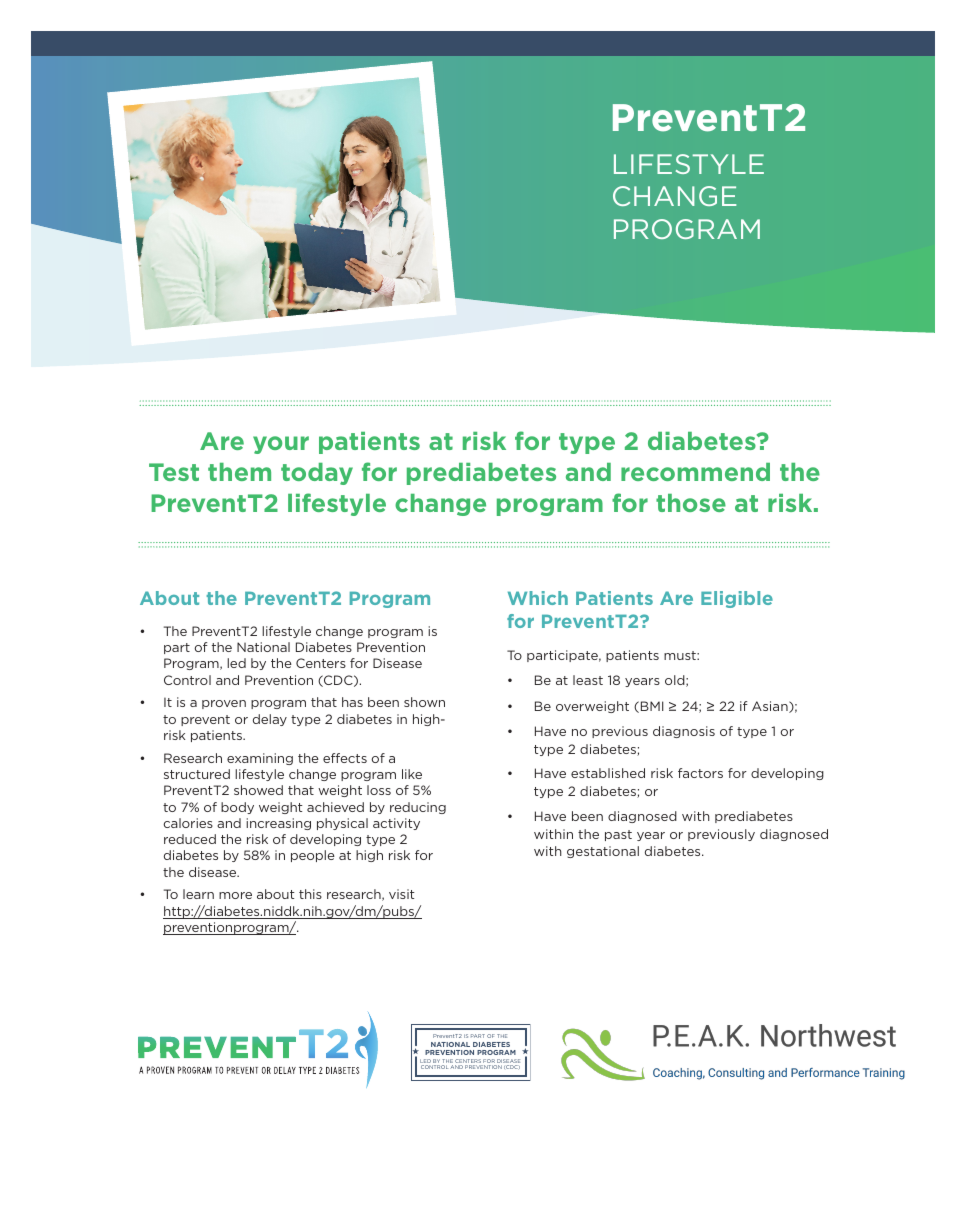  I want to click on visit, so click(402, 894).
